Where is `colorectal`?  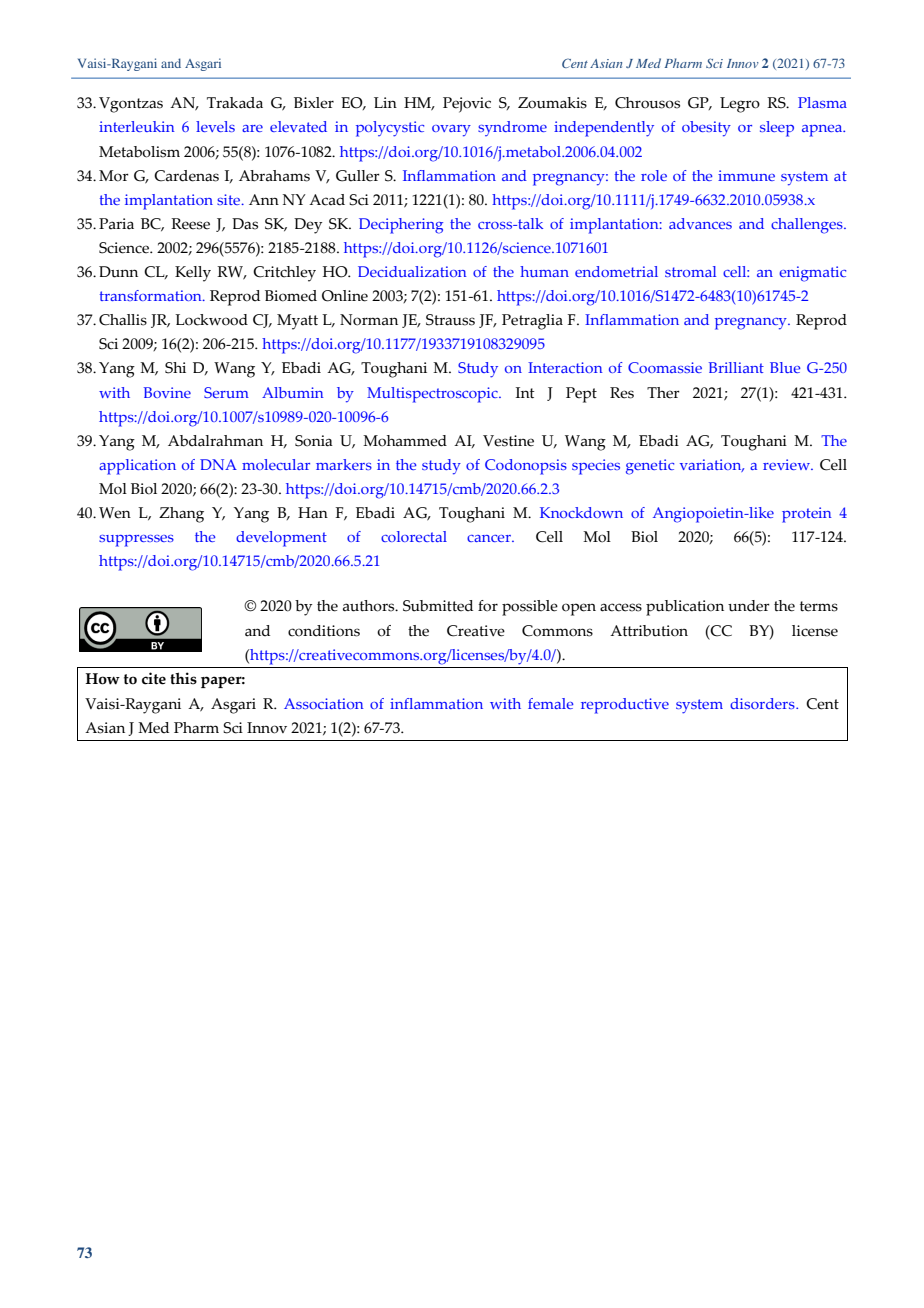 colorectal is located at coordinates (414, 536).
